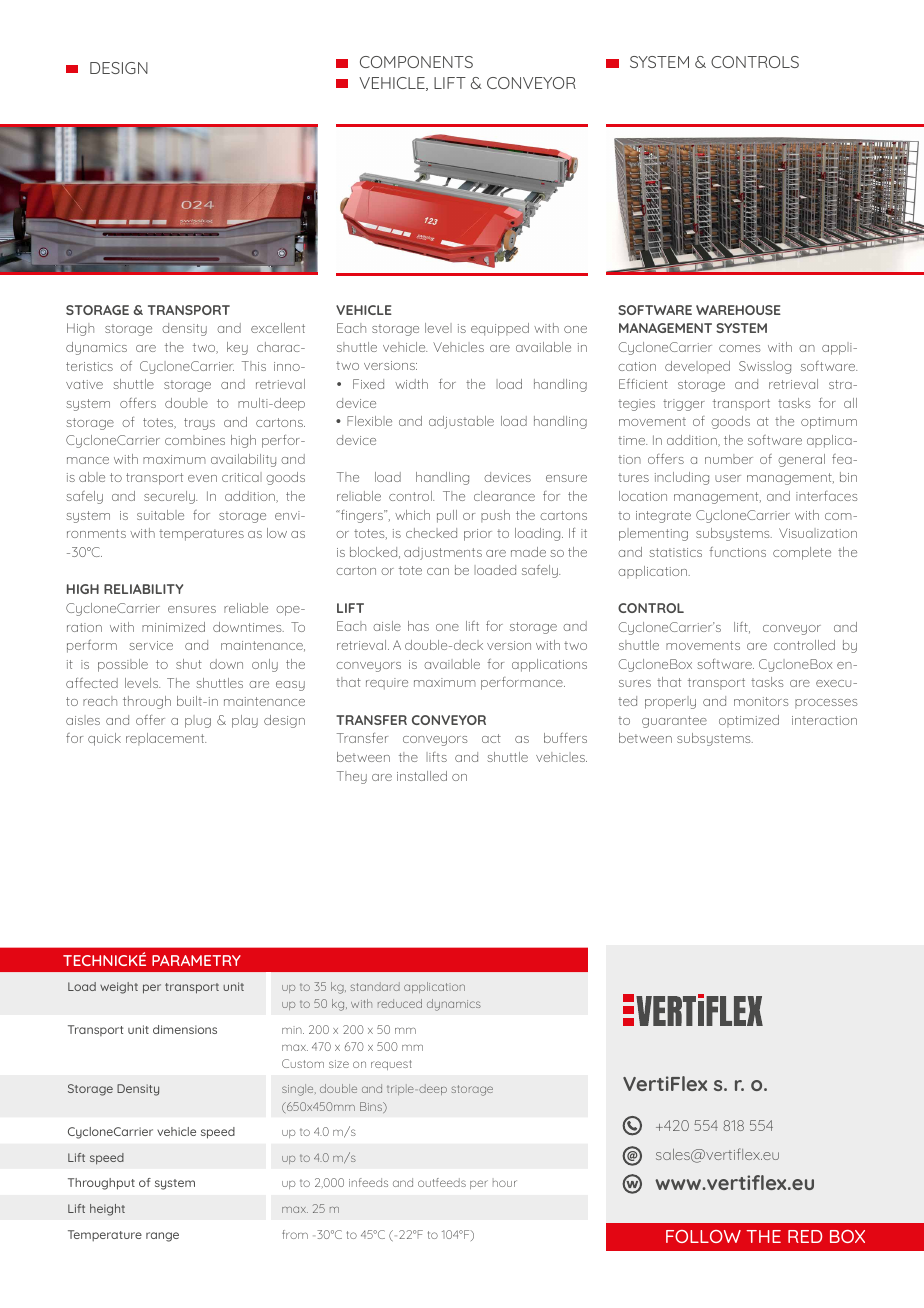 This document has height=1308, width=924. Describe the element at coordinates (418, 626) in the document. I see `has` at that location.
